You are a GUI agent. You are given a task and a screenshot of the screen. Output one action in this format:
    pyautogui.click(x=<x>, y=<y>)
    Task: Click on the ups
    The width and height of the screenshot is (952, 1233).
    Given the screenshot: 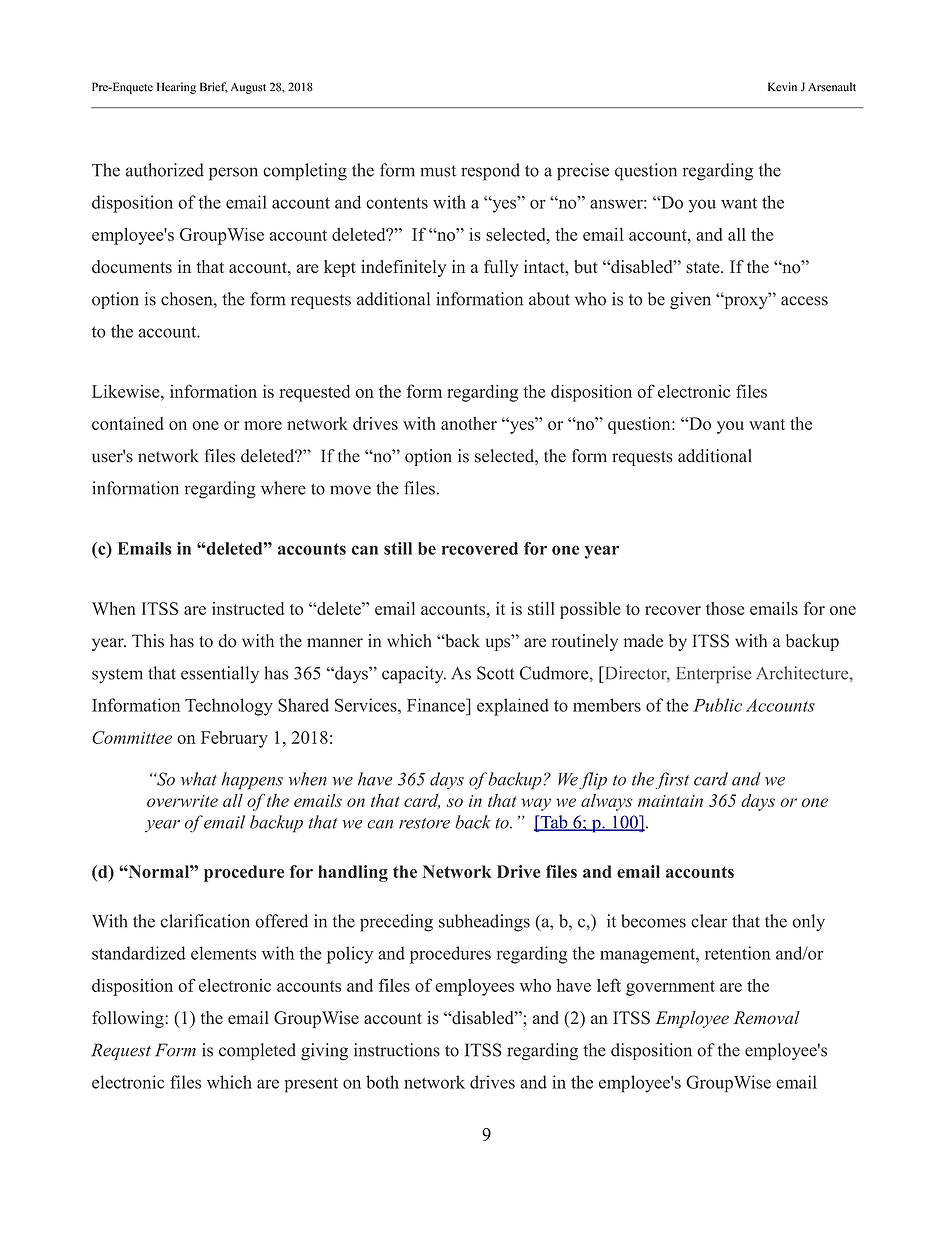 What is the action you would take?
    pyautogui.click(x=499, y=643)
